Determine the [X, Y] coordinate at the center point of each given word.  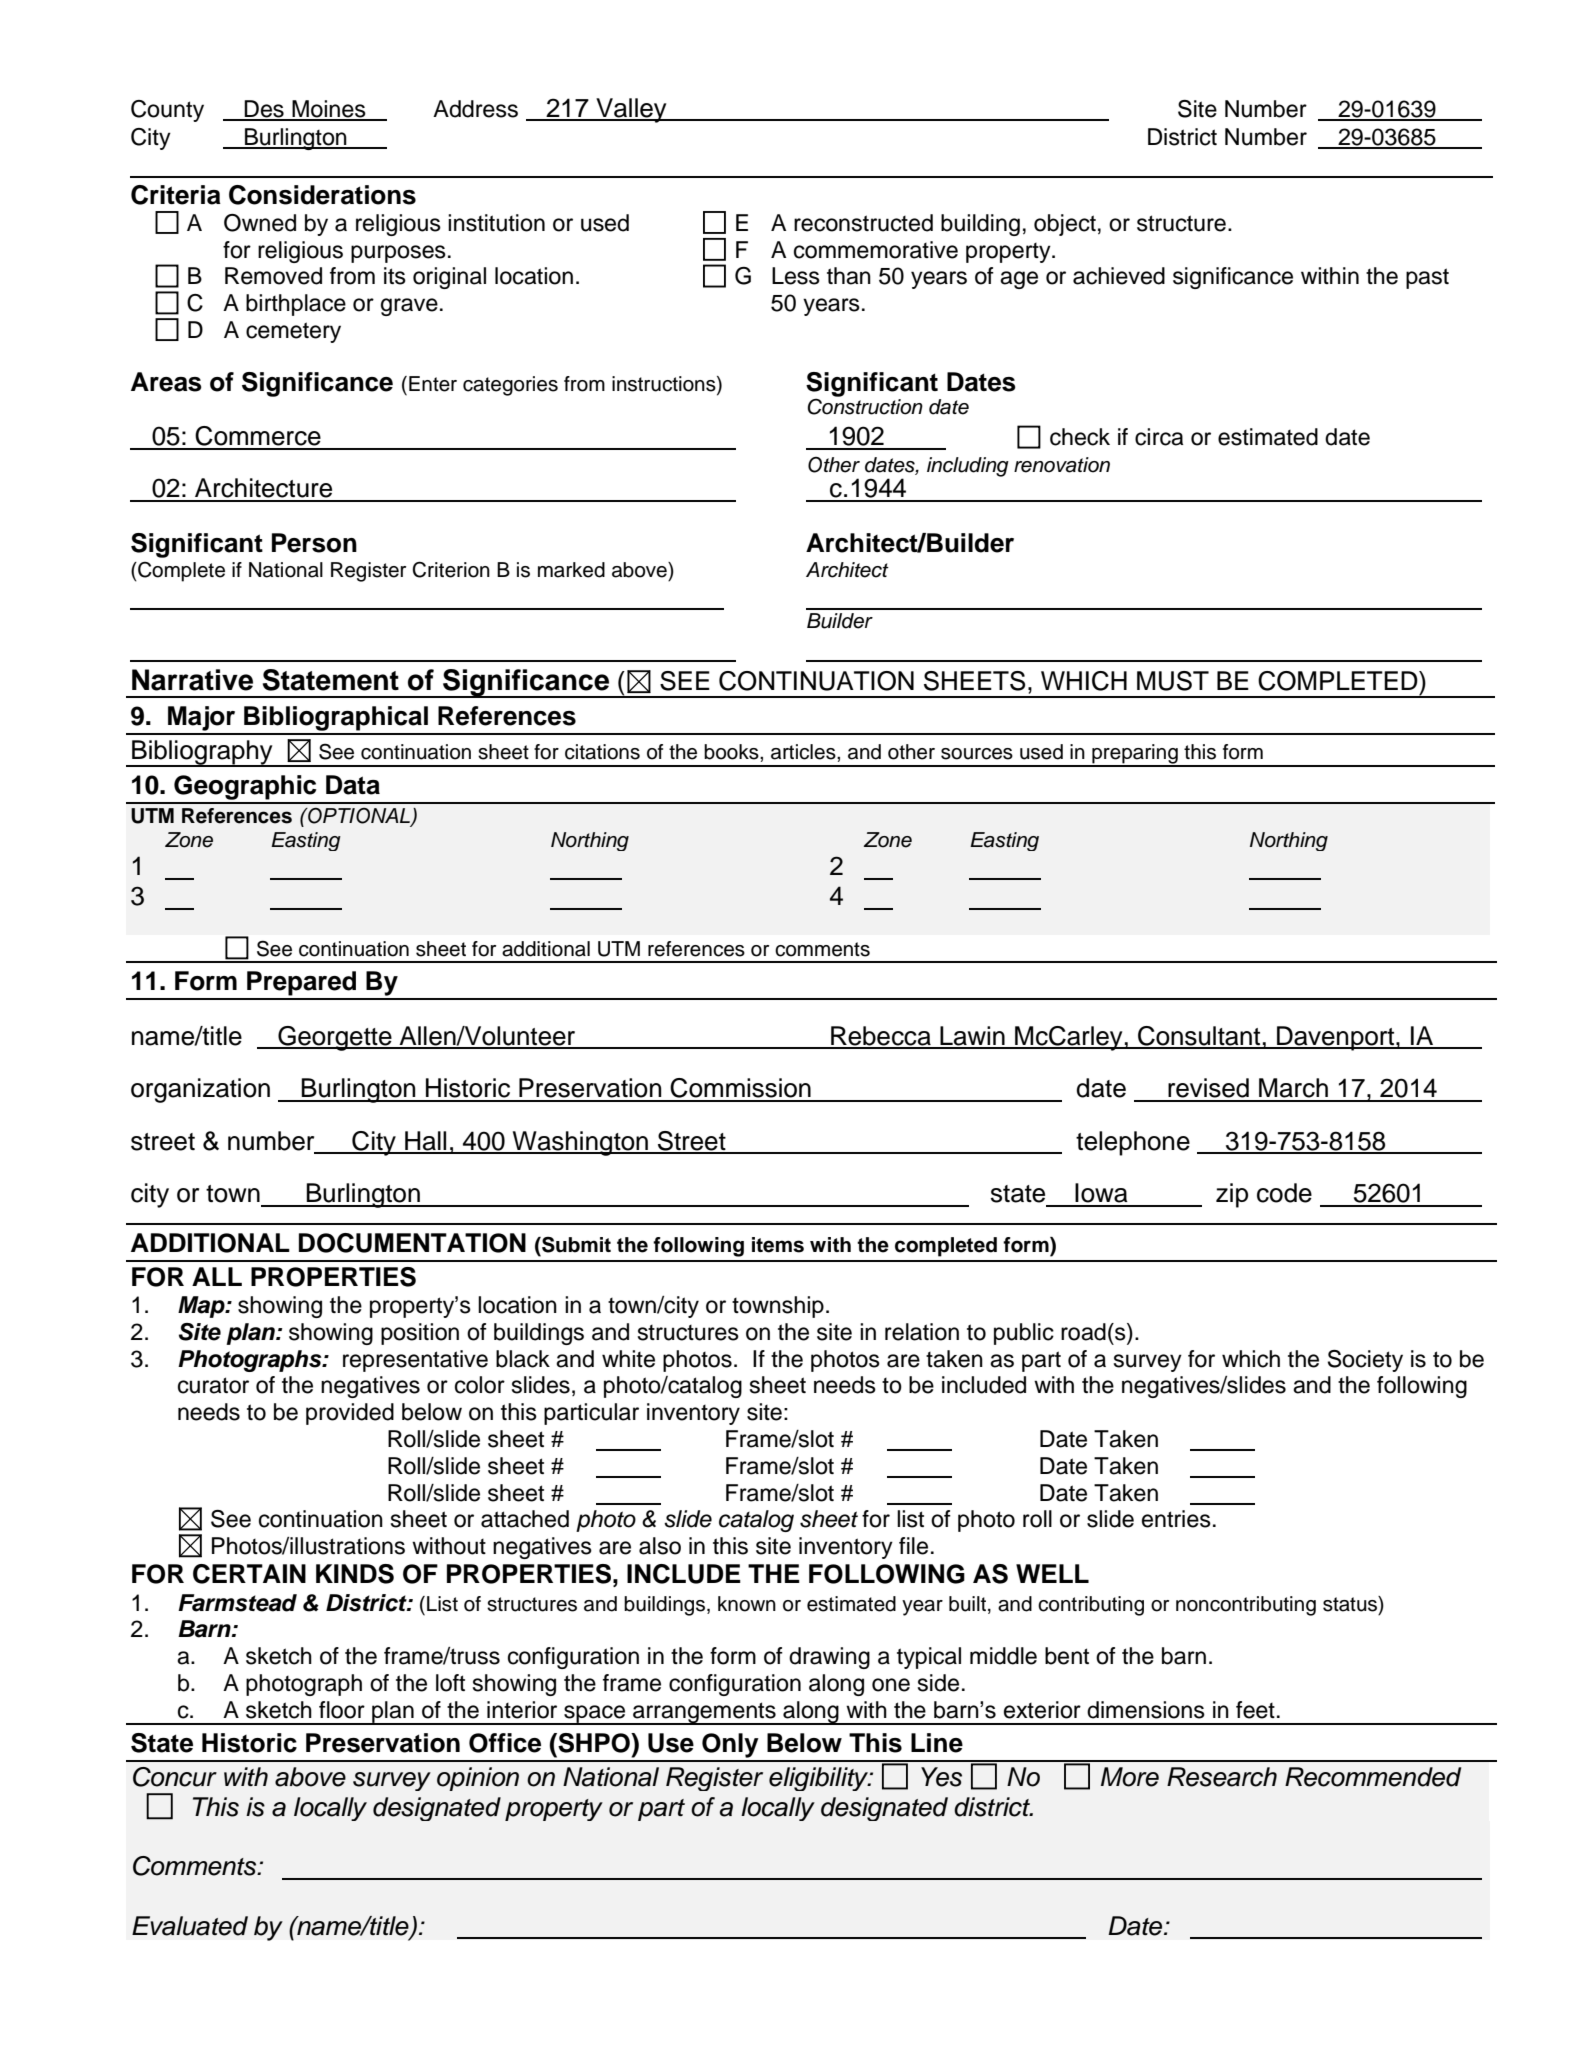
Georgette [335, 1038]
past [1427, 278]
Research [1222, 1777]
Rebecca [881, 1037]
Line [937, 1743]
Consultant [1199, 1037]
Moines [329, 110]
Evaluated [190, 1926]
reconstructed [863, 223]
